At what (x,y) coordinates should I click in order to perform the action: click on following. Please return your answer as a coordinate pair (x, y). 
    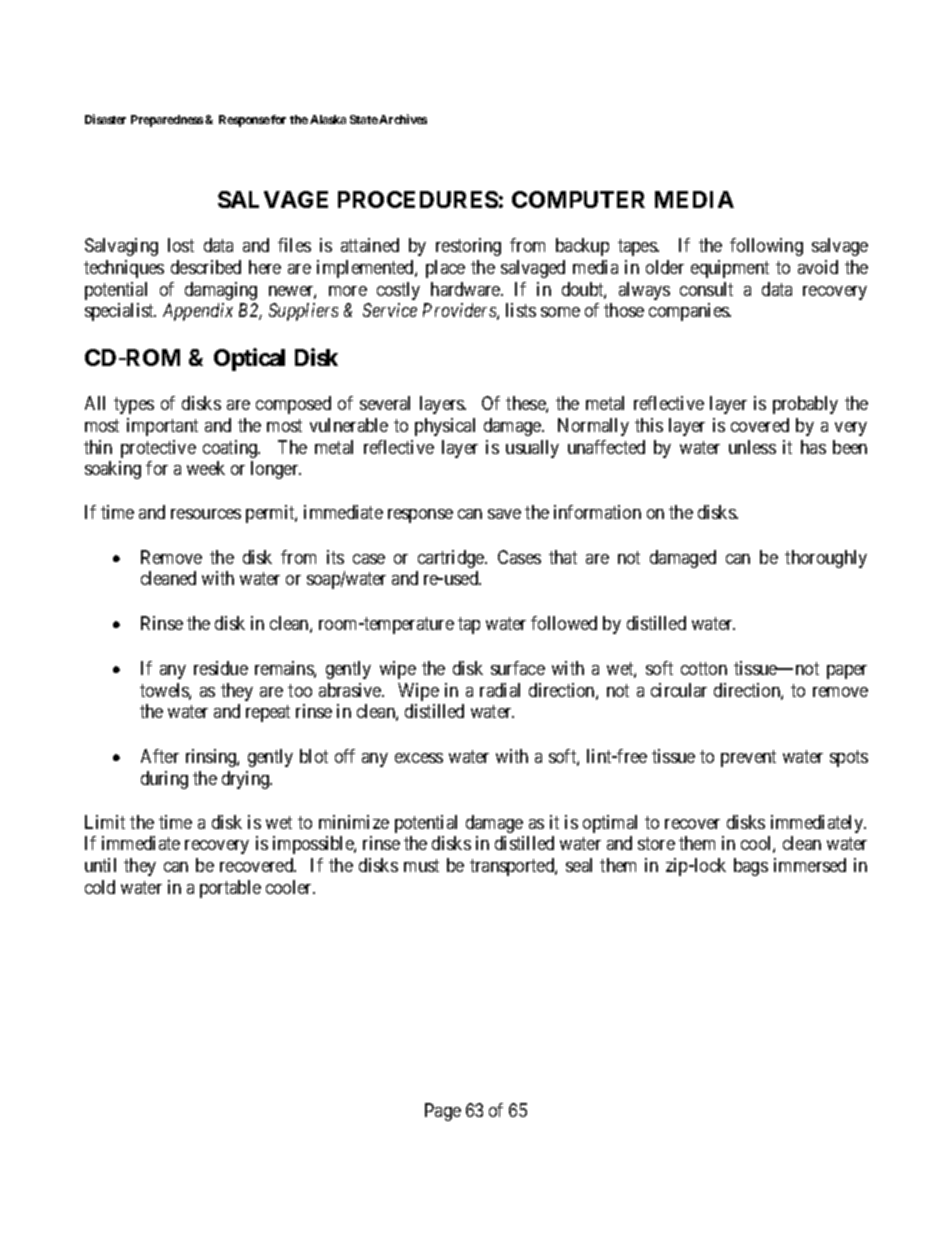
    Looking at the image, I should click on (766, 247).
